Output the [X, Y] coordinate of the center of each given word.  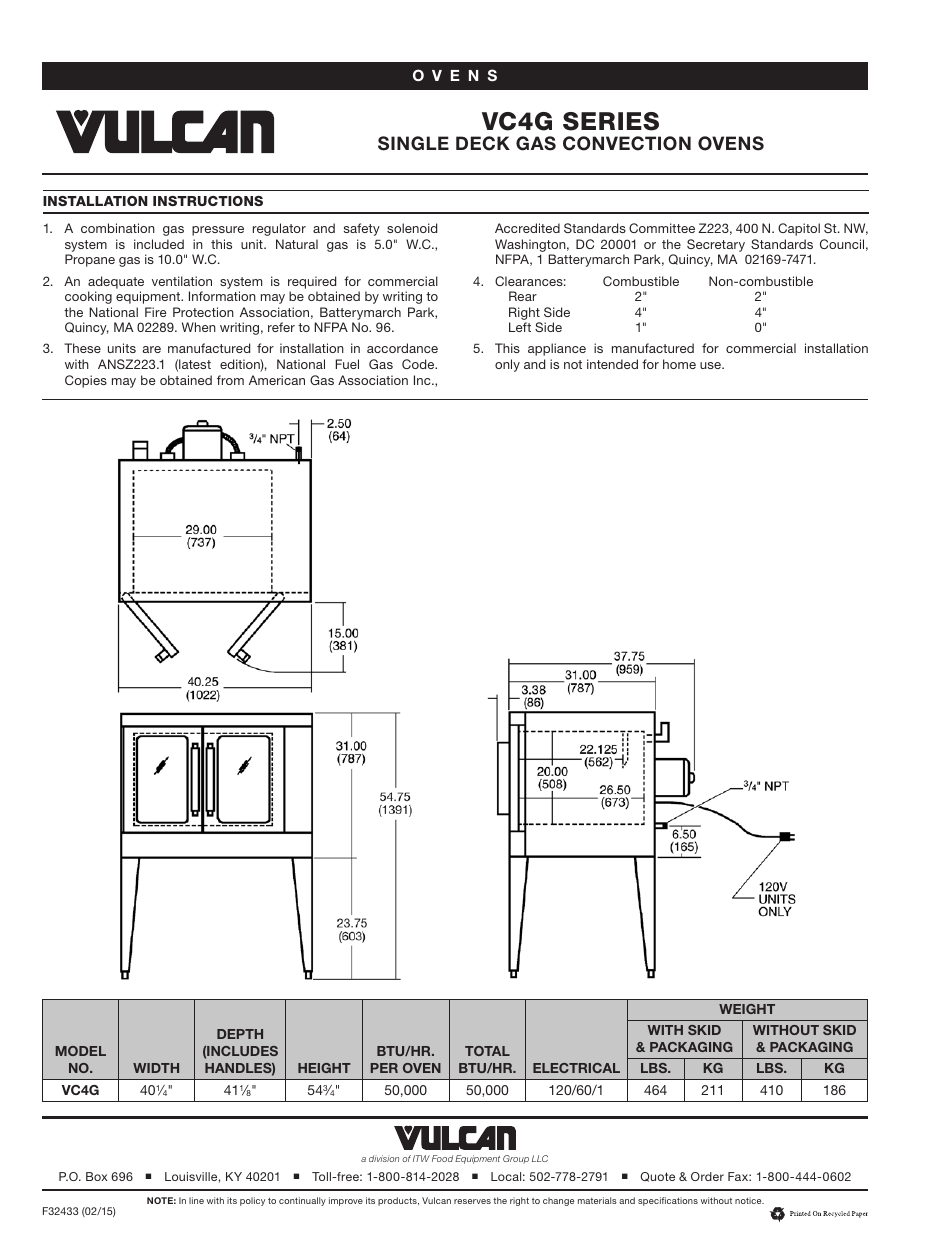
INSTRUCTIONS [208, 201]
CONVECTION [627, 143]
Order [707, 1176]
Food [442, 1158]
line [196, 1200]
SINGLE [413, 143]
